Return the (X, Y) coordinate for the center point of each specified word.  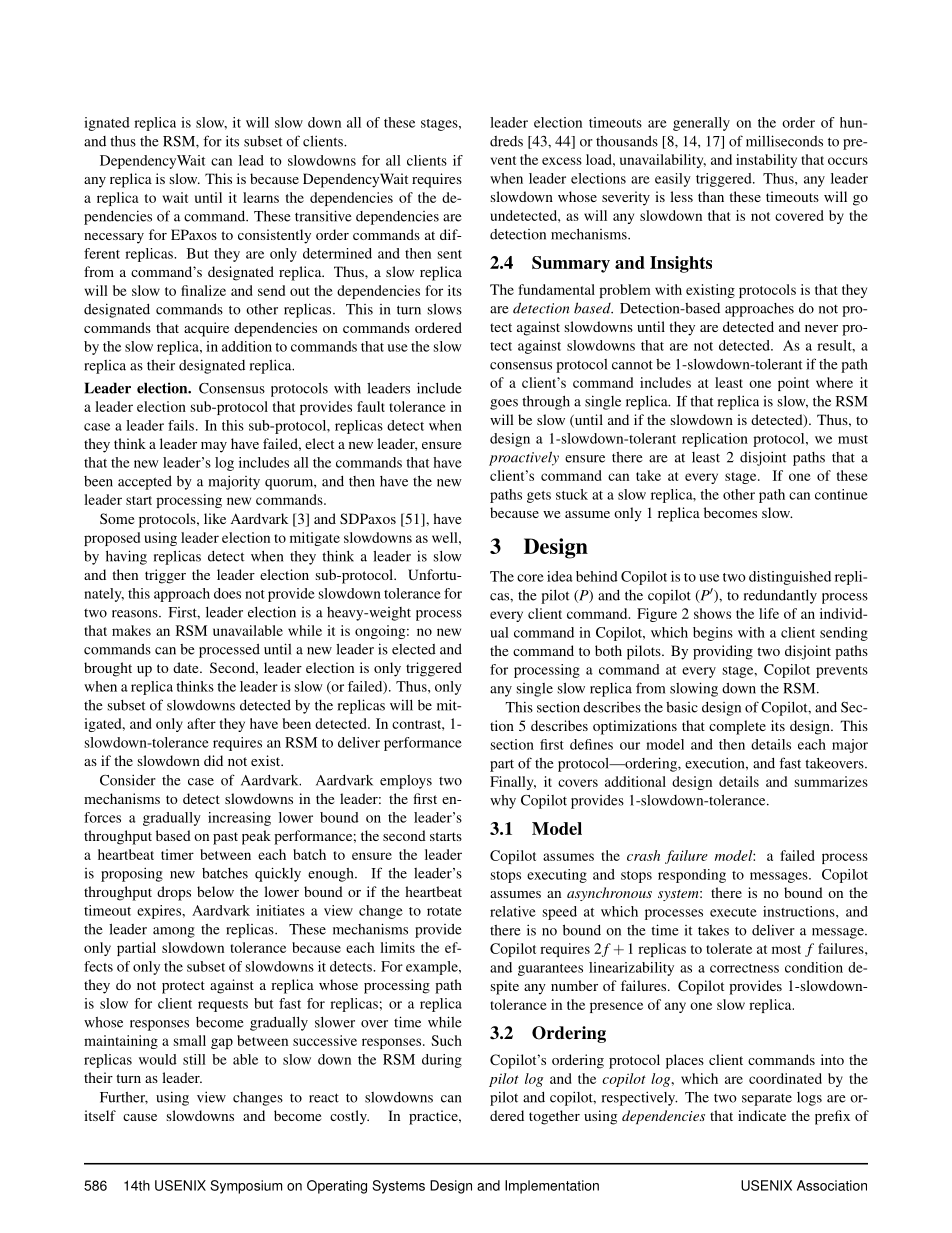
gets (539, 497)
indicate (762, 1115)
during (442, 1061)
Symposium (246, 1187)
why (503, 802)
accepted (145, 483)
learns (261, 197)
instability (766, 161)
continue (841, 494)
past (225, 838)
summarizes (831, 781)
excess (562, 161)
